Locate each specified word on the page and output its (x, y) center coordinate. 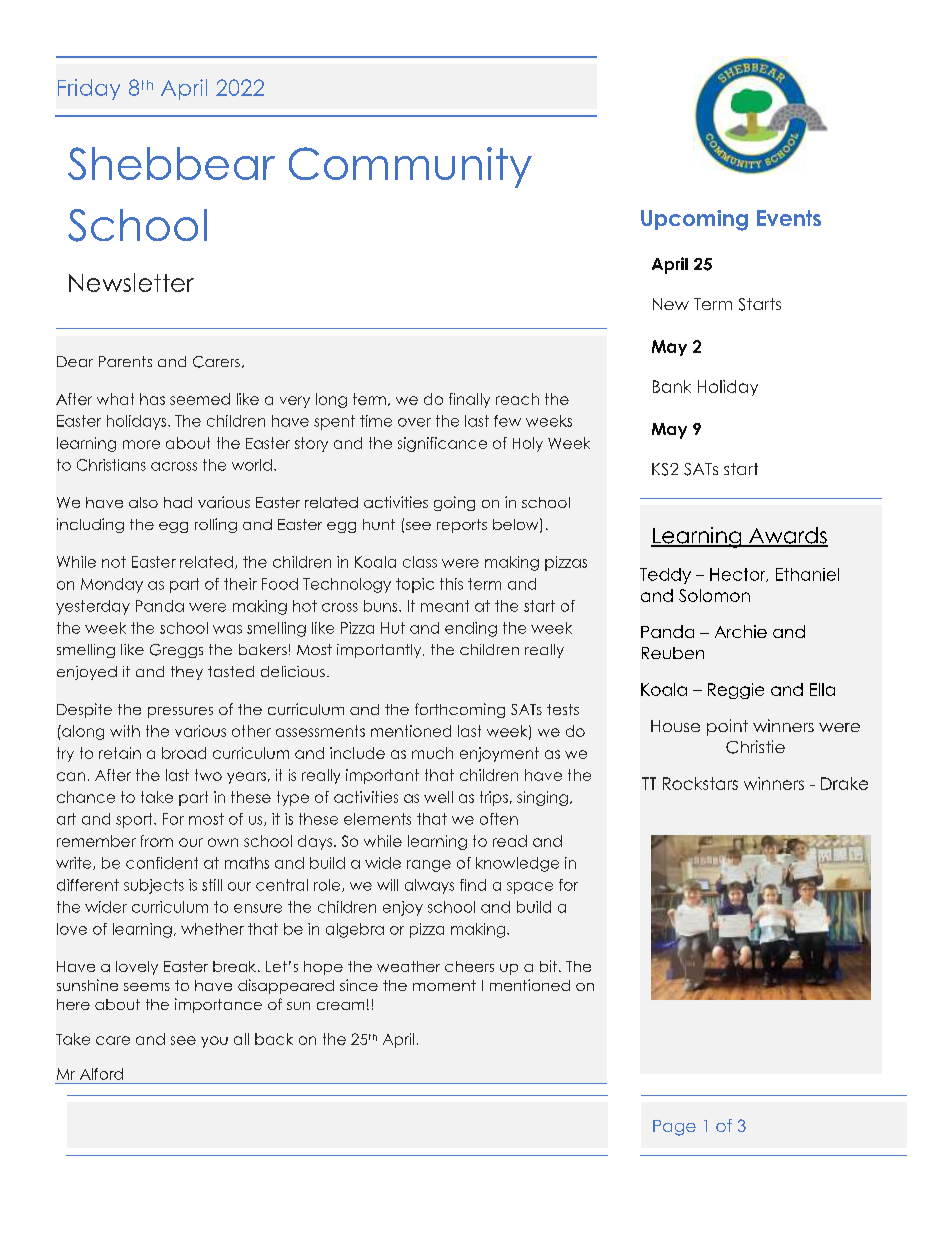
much (432, 753)
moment (444, 985)
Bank (672, 386)
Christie (755, 747)
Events (789, 218)
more (141, 444)
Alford (101, 1074)
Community (410, 167)
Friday (89, 89)
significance (442, 444)
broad (184, 753)
